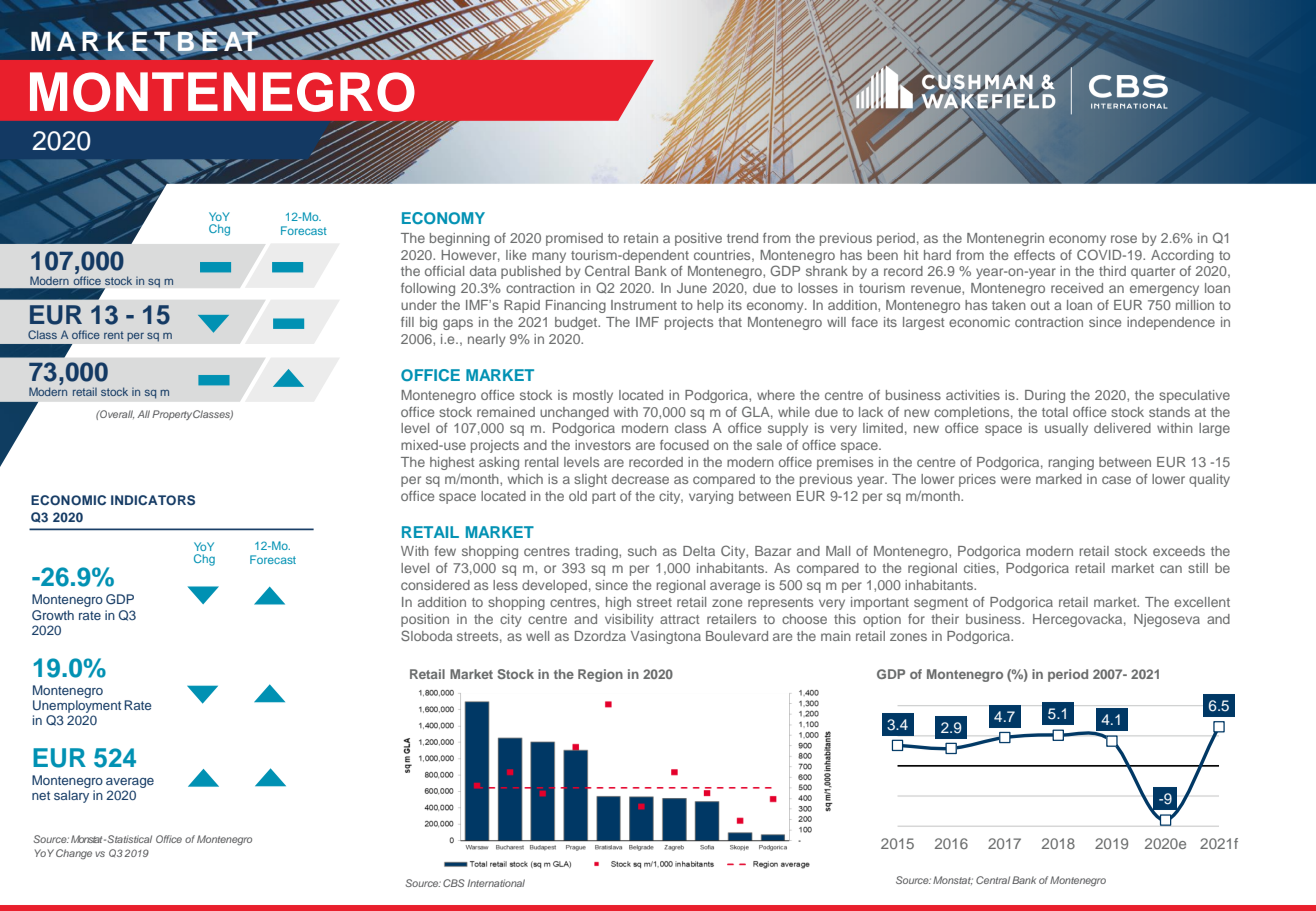 The height and width of the screenshot is (911, 1316). I want to click on salary, so click(71, 796).
